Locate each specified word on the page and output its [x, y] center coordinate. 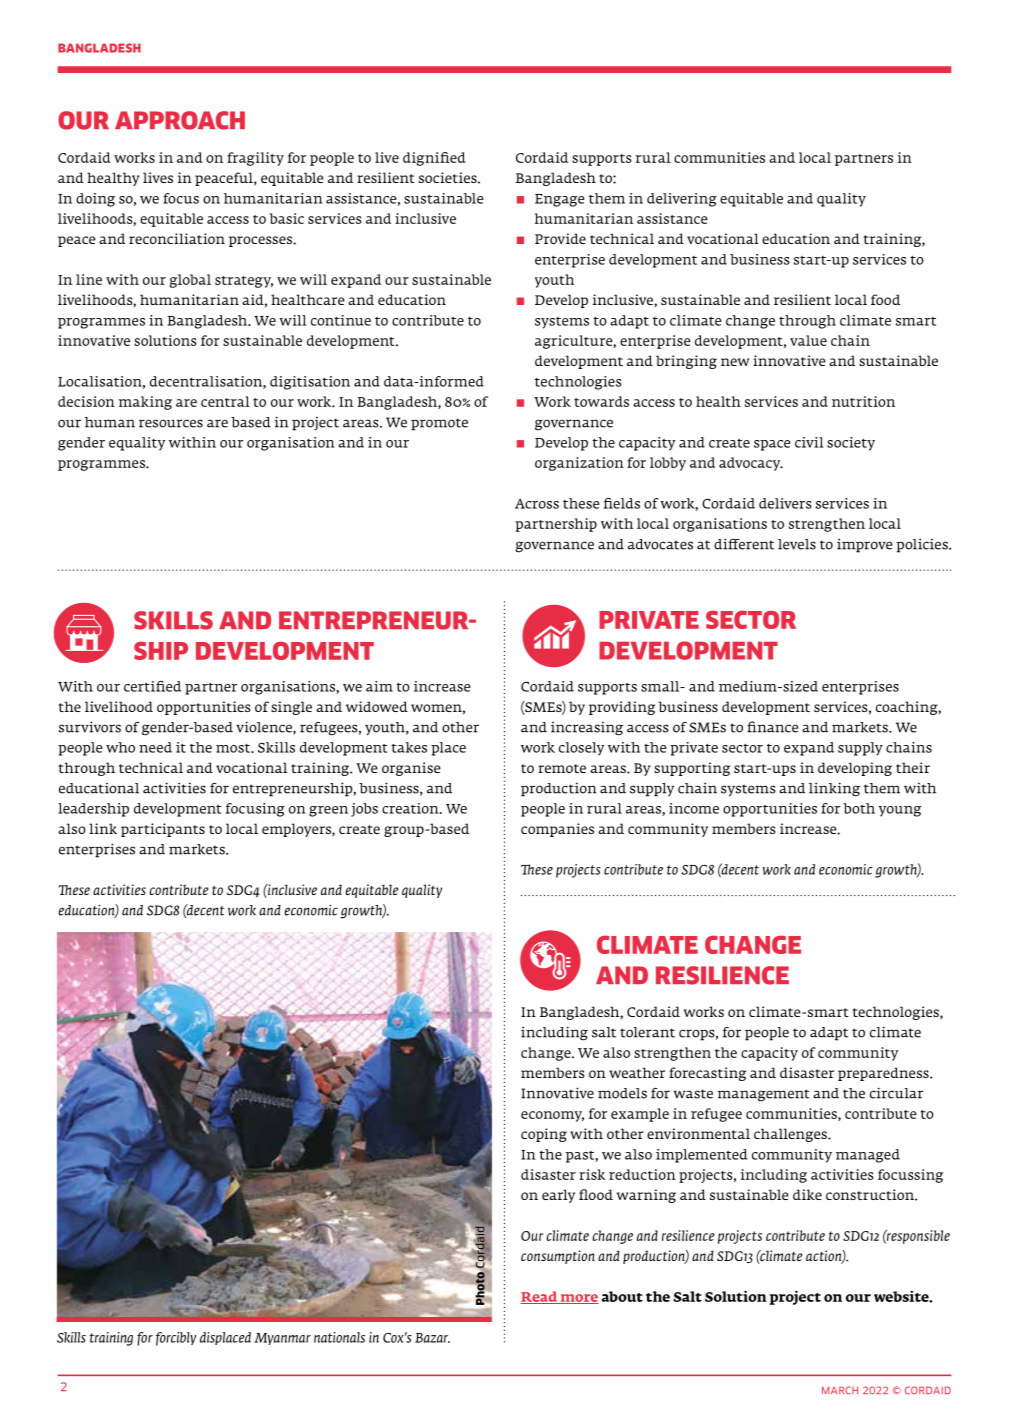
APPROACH [180, 120]
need [155, 747]
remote [562, 768]
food [885, 299]
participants [163, 830]
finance [772, 727]
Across [537, 504]
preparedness [884, 1074]
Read [539, 1297]
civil [809, 442]
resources [171, 423]
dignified [434, 159]
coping [544, 1135]
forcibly [176, 1339]
